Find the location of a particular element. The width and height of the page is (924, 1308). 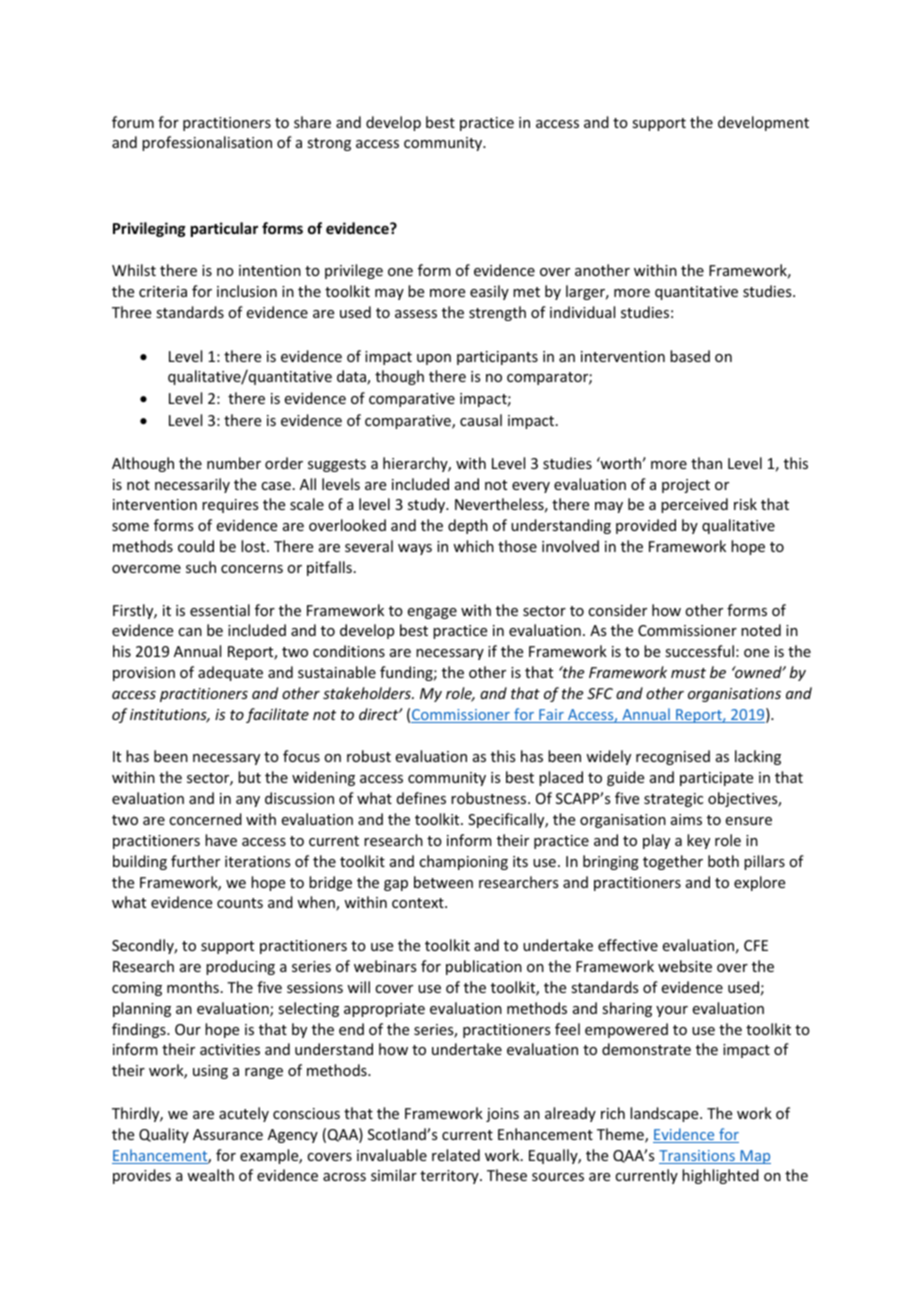

Transitions is located at coordinates (698, 1157).
